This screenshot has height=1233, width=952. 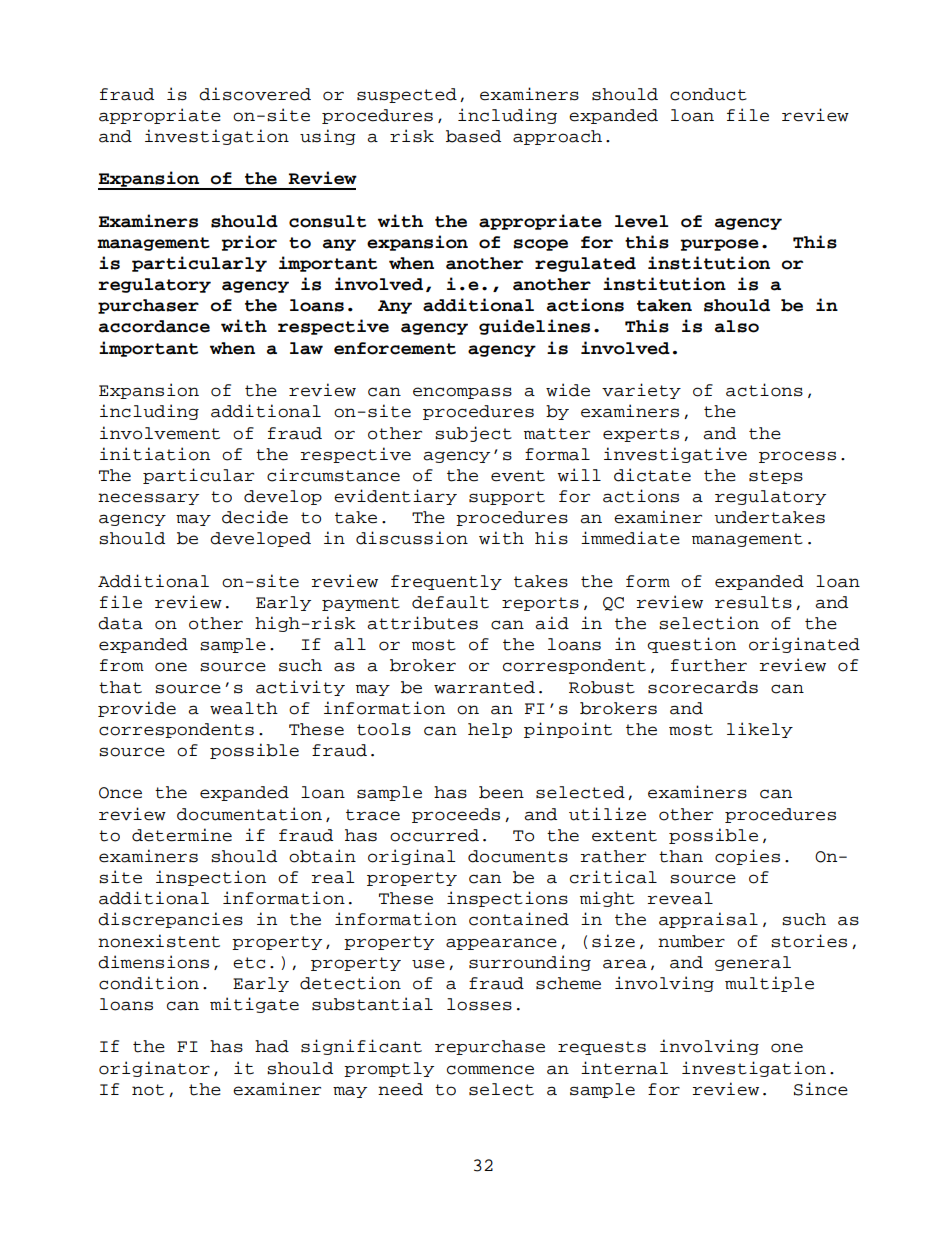 I want to click on conduct, so click(x=708, y=94).
